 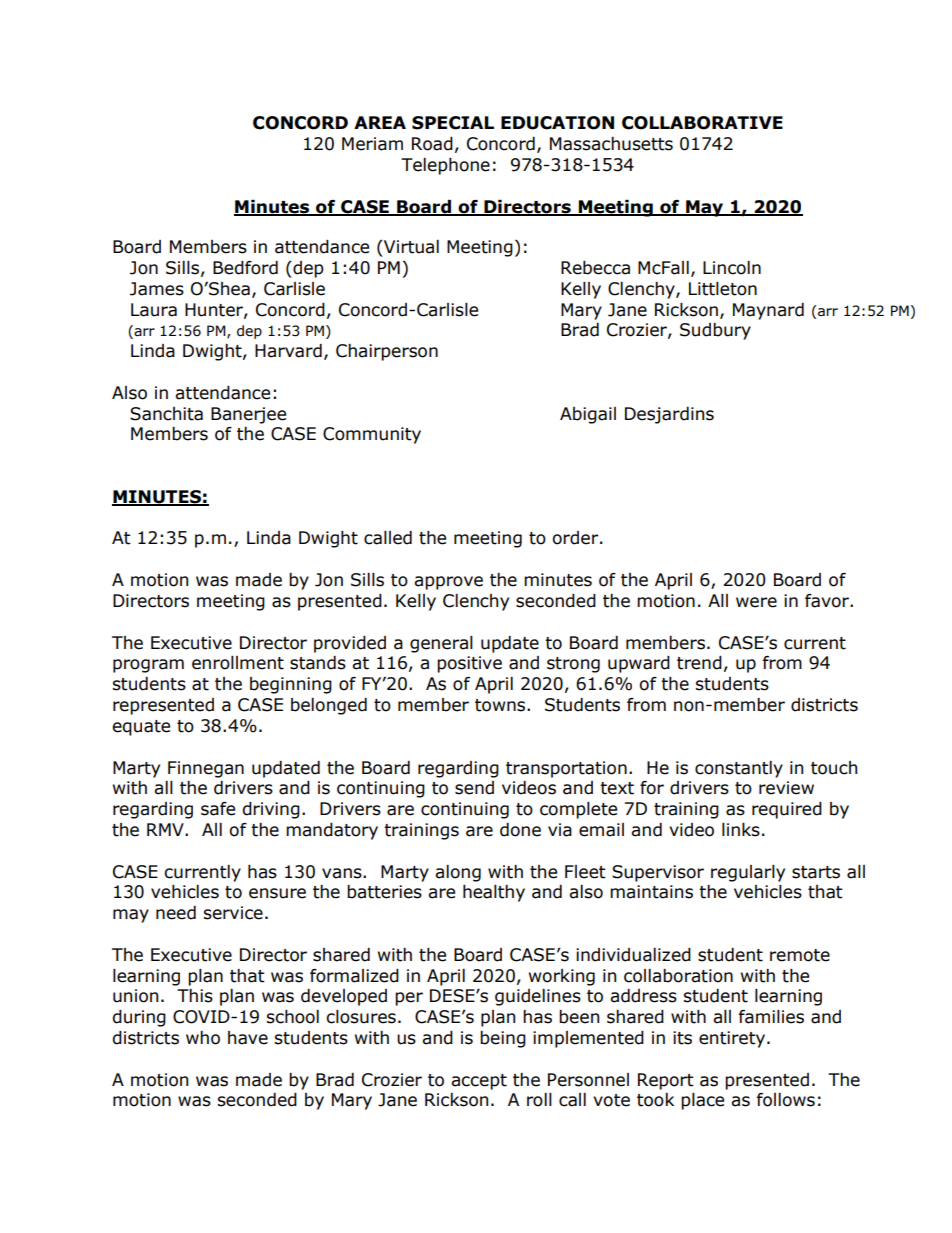 What do you see at coordinates (702, 123) in the page?
I see `COLLABORATIVE` at bounding box center [702, 123].
